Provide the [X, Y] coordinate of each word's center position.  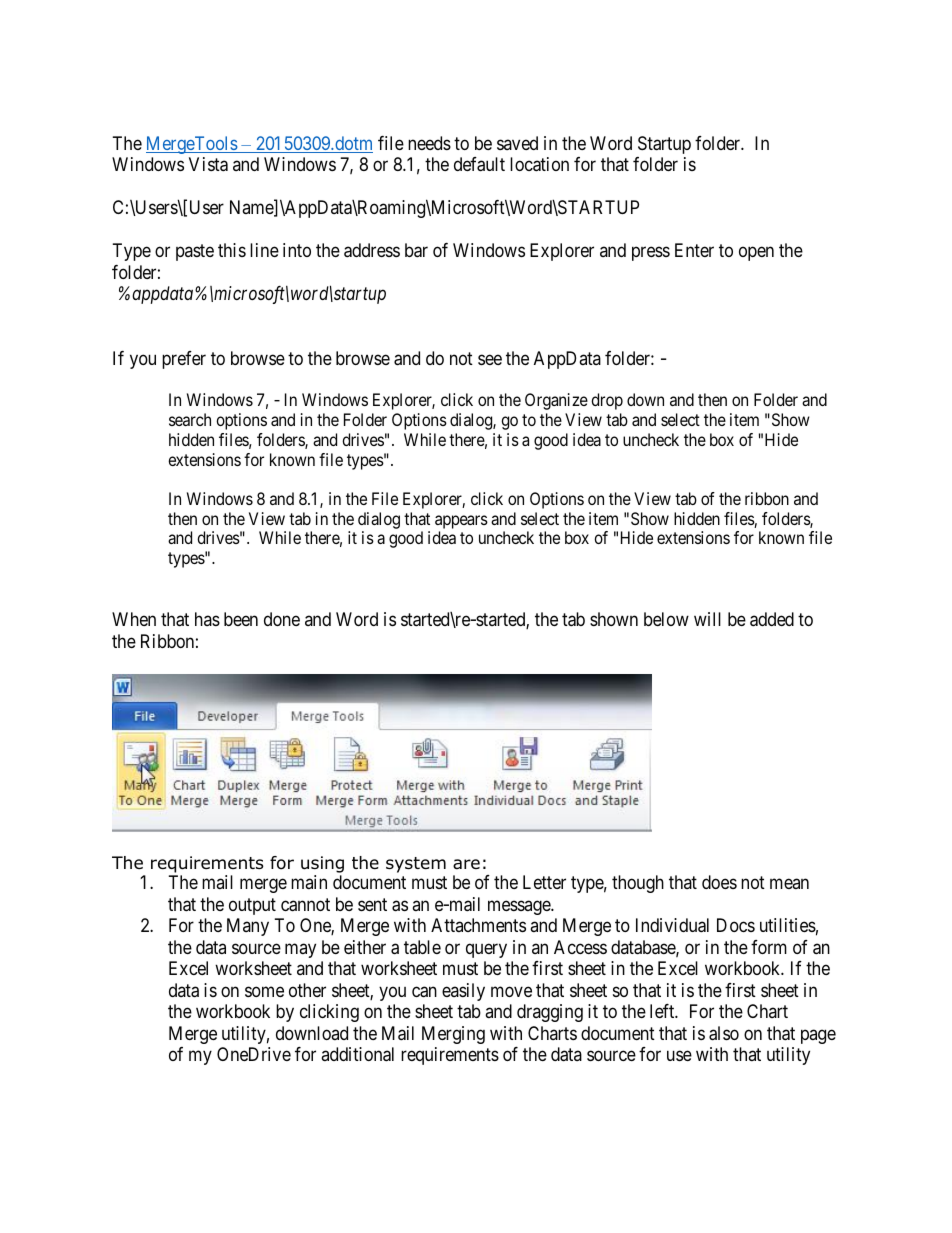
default [479, 164]
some [264, 991]
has [207, 619]
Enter [694, 250]
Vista [208, 164]
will [707, 619]
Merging [453, 1035]
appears [461, 522]
